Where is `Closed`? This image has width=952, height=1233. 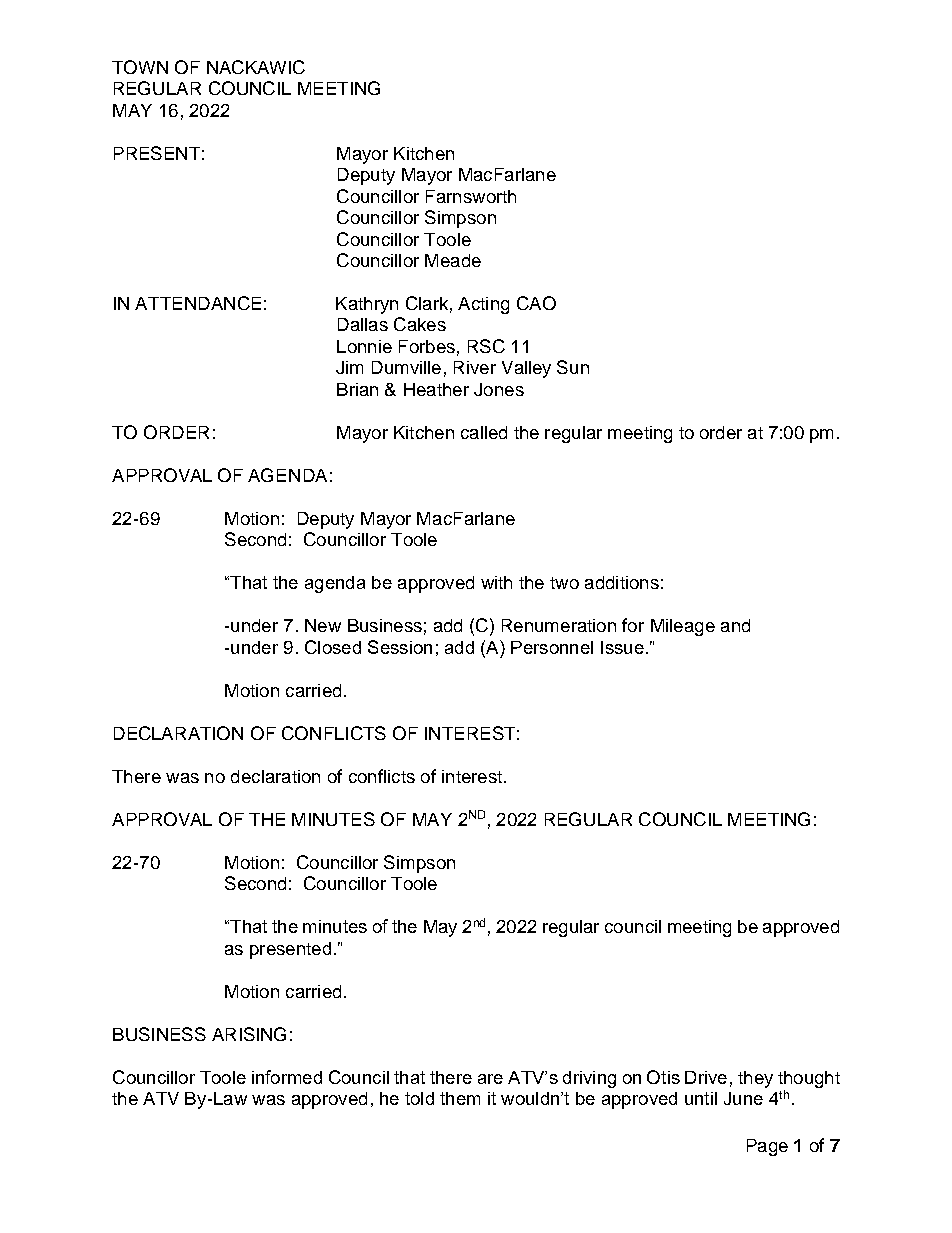
Closed is located at coordinates (333, 647).
